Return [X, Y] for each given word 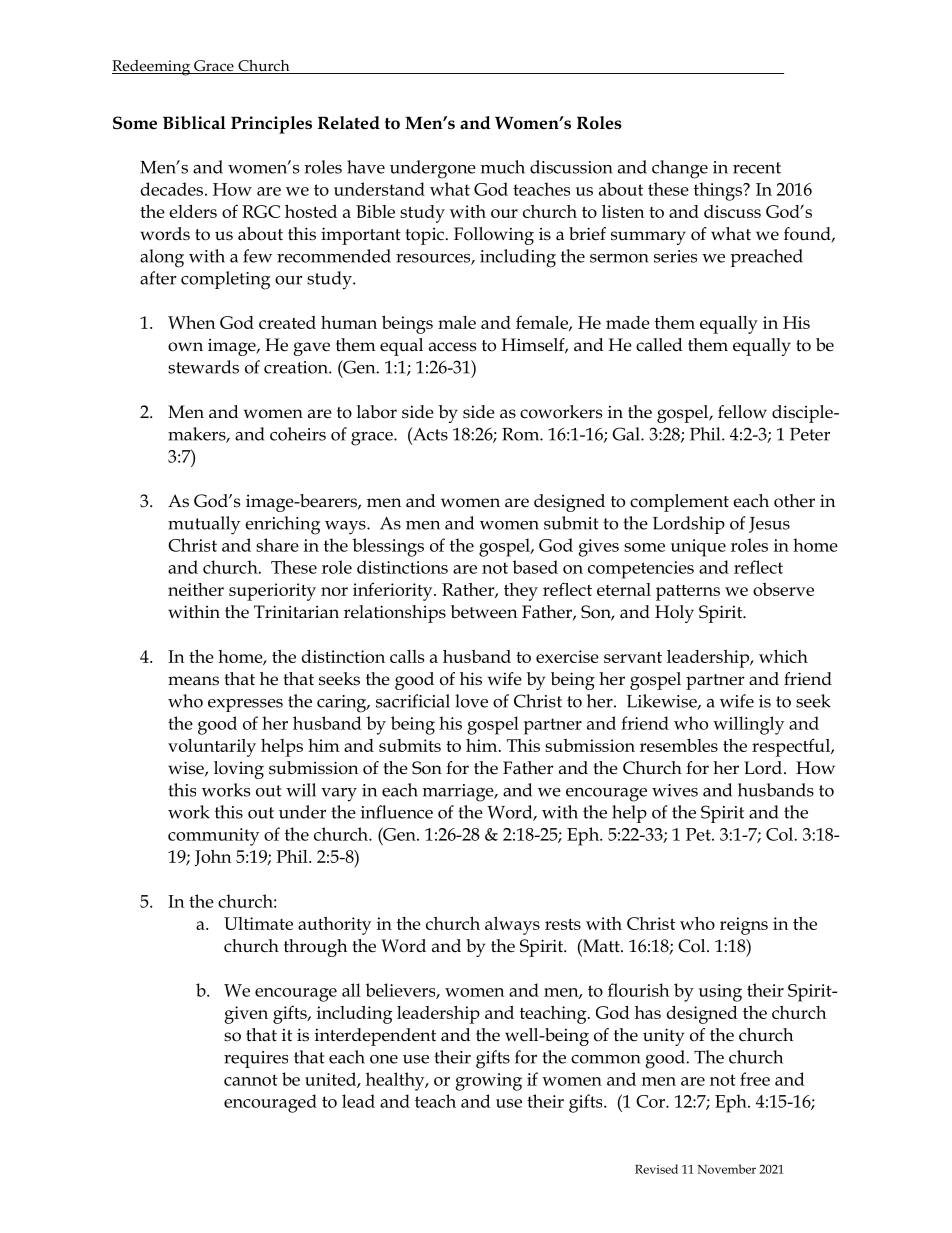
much [503, 167]
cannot [251, 1080]
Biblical [194, 123]
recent [757, 168]
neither [196, 589]
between [484, 612]
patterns [688, 593]
